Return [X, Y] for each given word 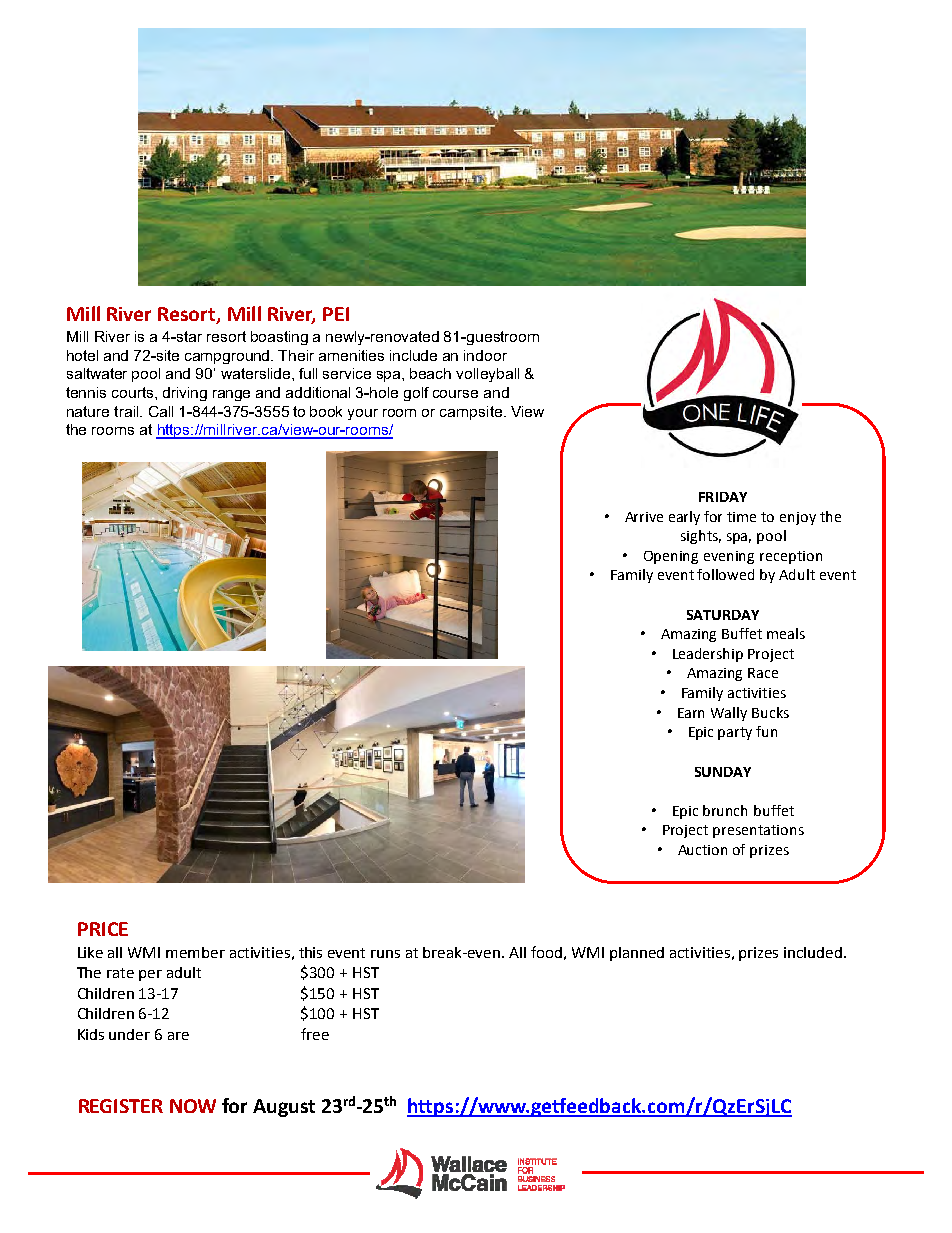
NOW [193, 1106]
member [195, 952]
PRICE [103, 929]
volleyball [487, 375]
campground [228, 357]
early [684, 518]
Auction [702, 850]
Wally [729, 714]
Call [161, 411]
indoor [485, 355]
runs [385, 954]
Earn [691, 713]
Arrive [644, 517]
